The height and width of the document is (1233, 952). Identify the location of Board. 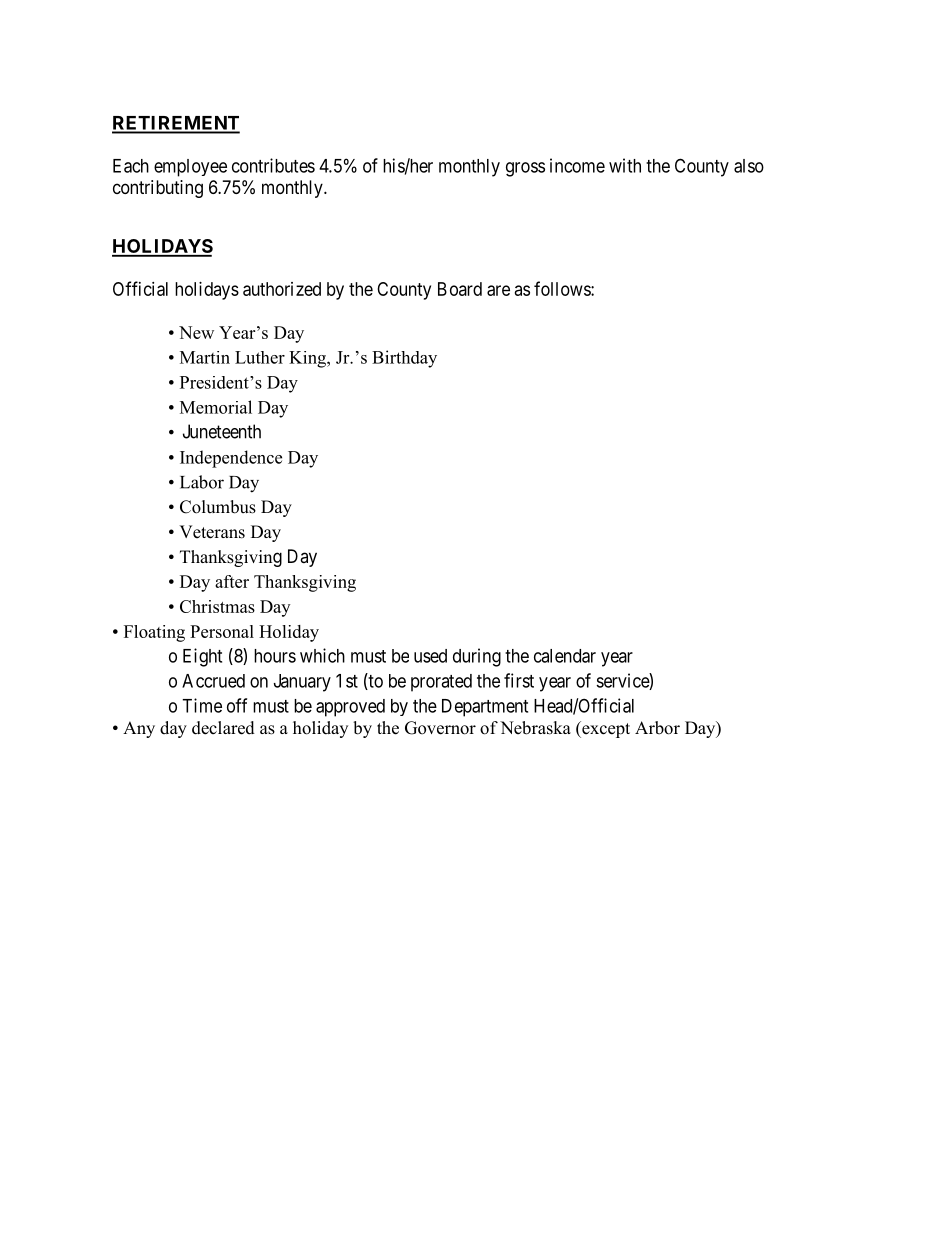
(460, 289).
